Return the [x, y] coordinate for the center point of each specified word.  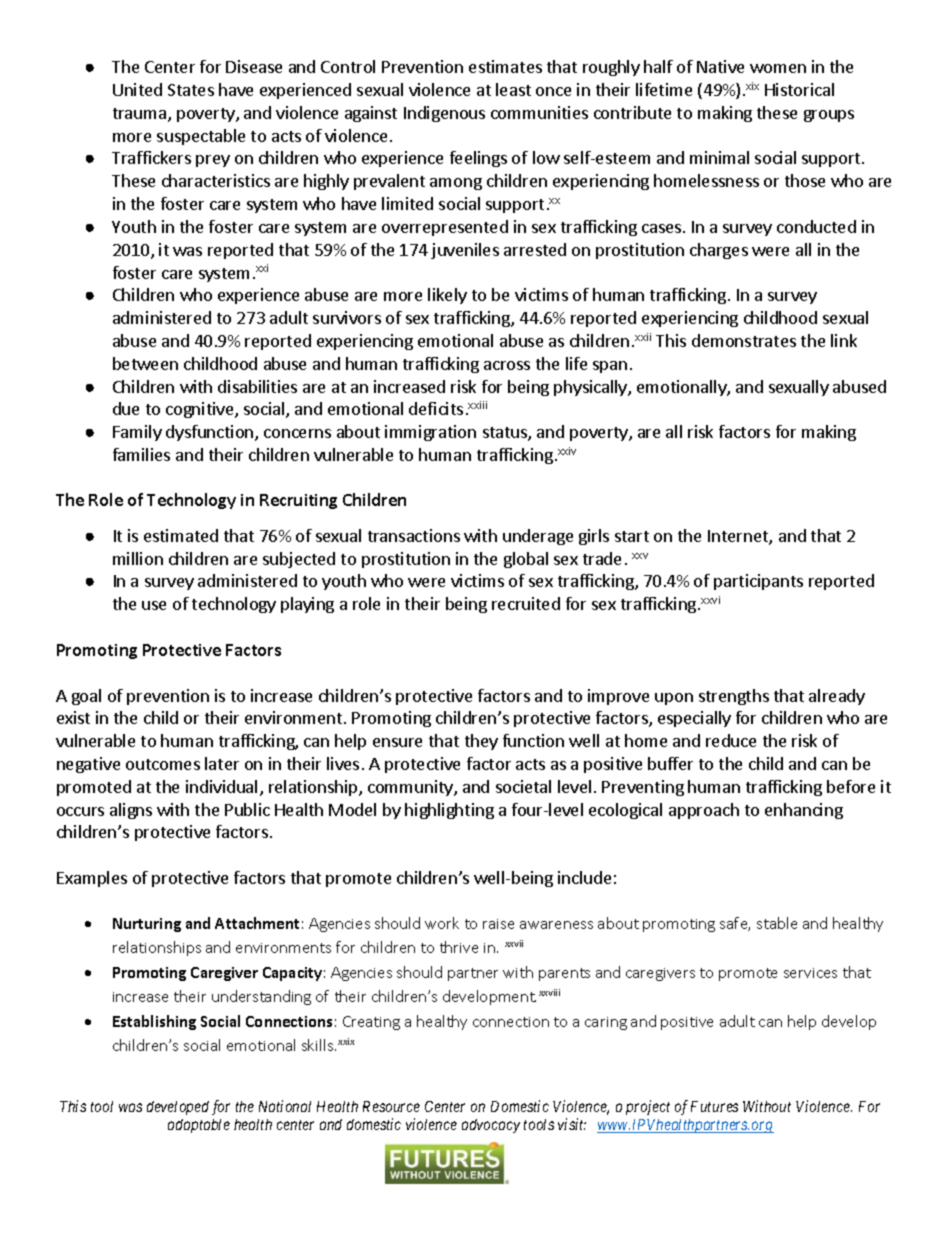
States [191, 90]
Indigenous [444, 114]
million [138, 558]
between [145, 363]
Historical [799, 89]
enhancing [804, 811]
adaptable [199, 1126]
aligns [131, 811]
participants [758, 582]
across [507, 365]
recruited [526, 603]
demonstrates [744, 340]
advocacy [491, 1126]
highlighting [449, 811]
